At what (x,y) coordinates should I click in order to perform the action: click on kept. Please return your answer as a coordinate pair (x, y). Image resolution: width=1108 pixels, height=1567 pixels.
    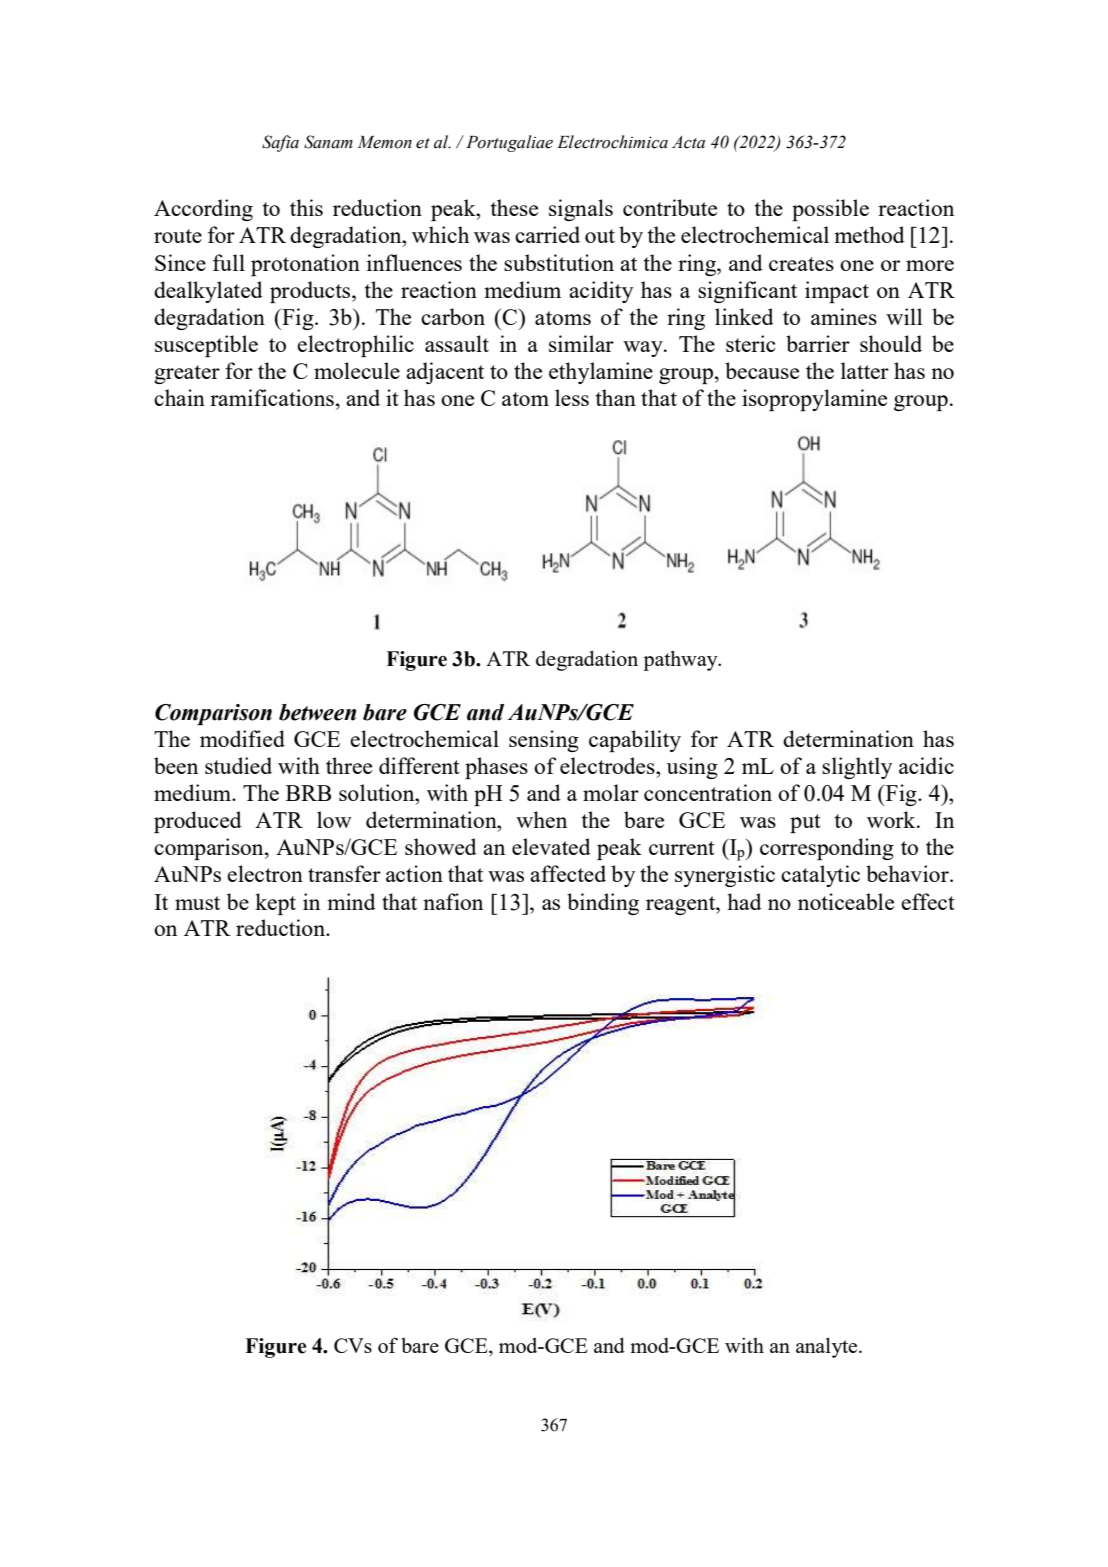
    Looking at the image, I should click on (275, 904).
